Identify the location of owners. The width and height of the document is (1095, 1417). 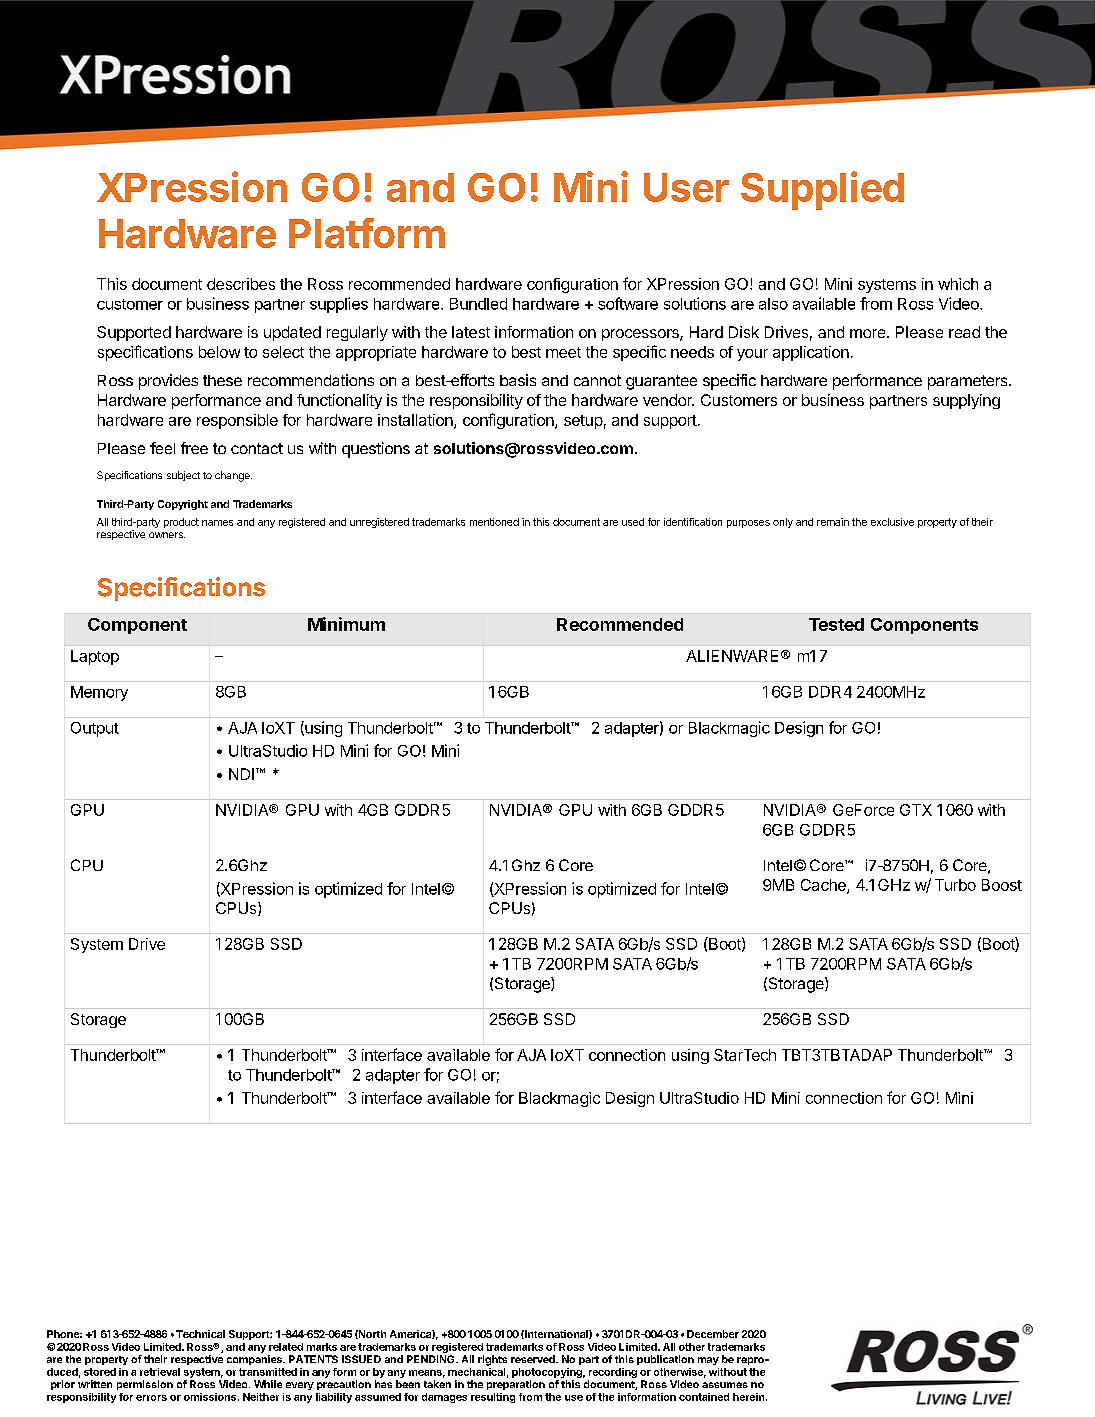
(167, 535).
